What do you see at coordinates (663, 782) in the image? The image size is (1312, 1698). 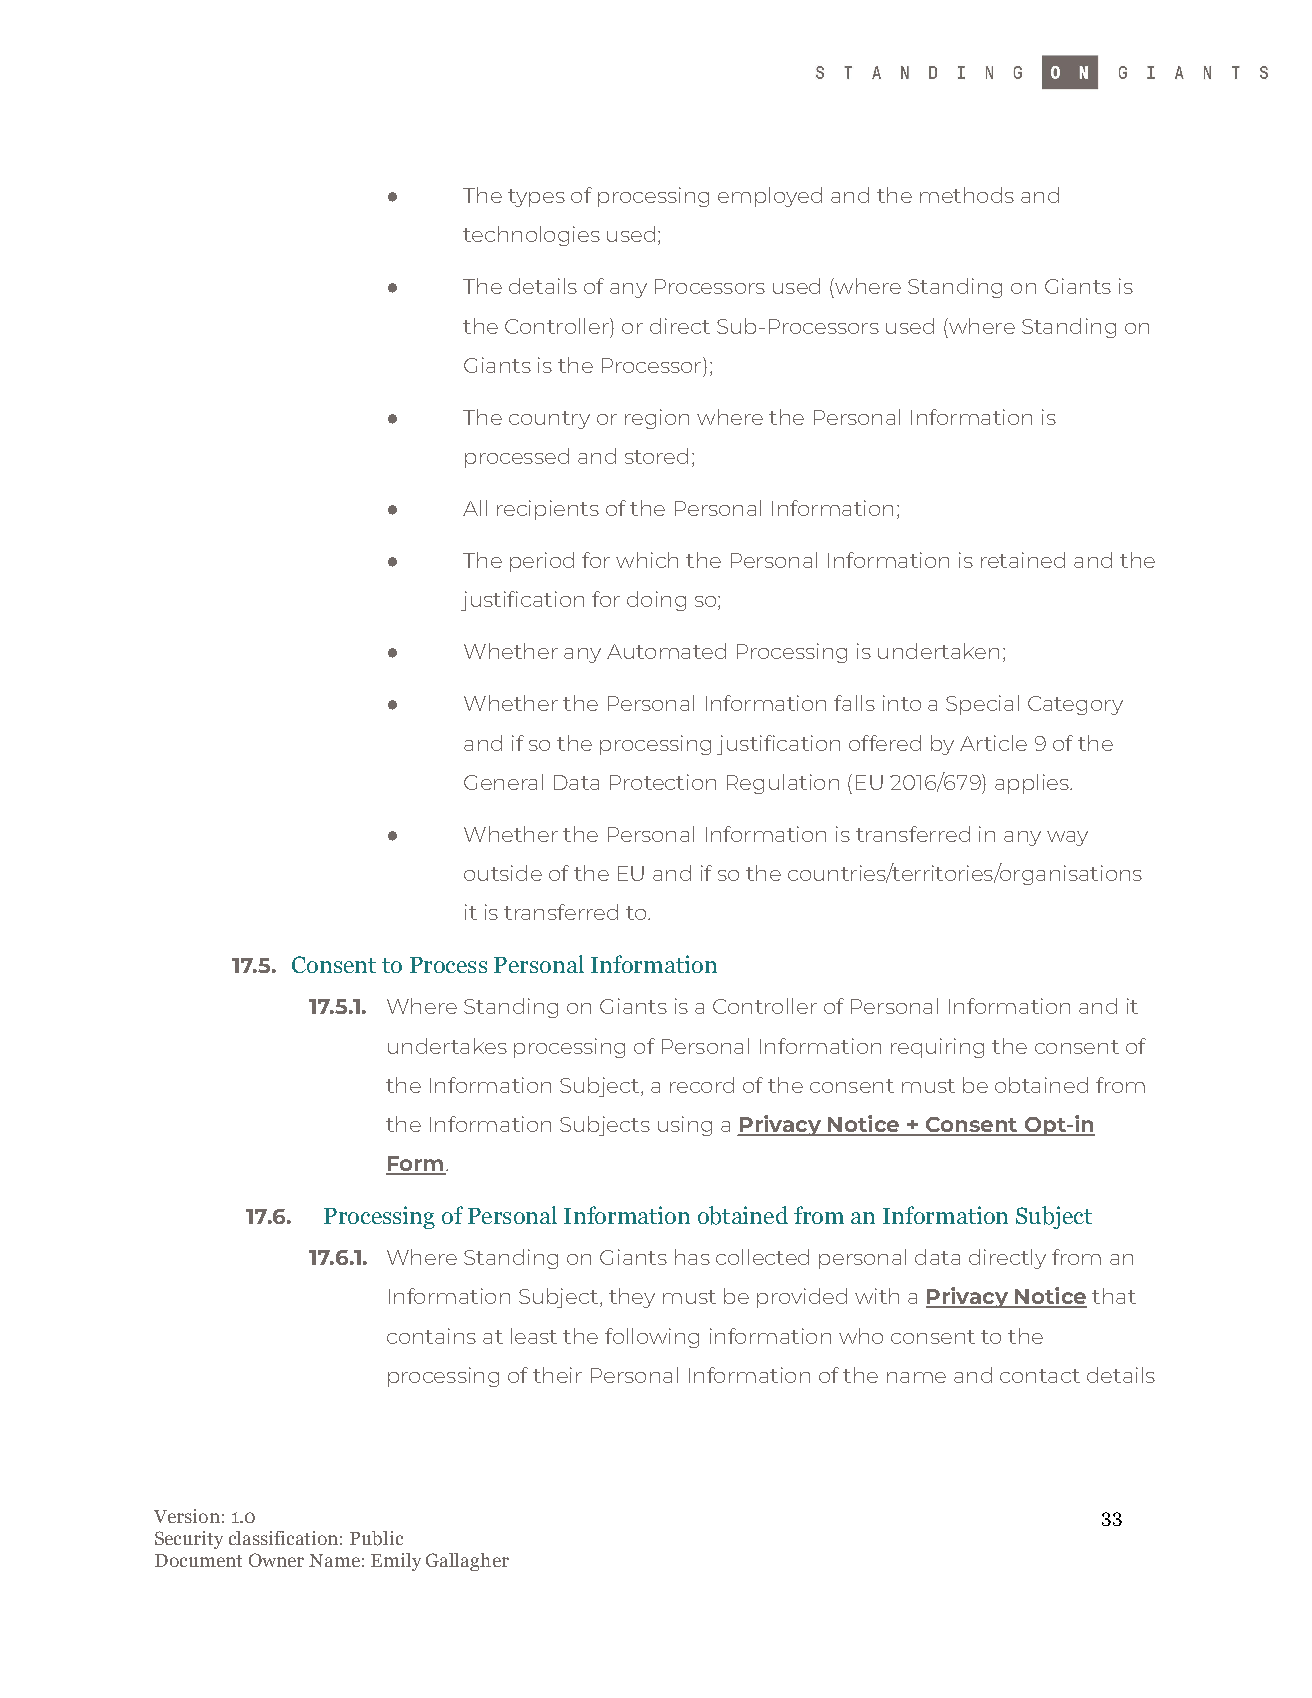 I see `Protection` at bounding box center [663, 782].
